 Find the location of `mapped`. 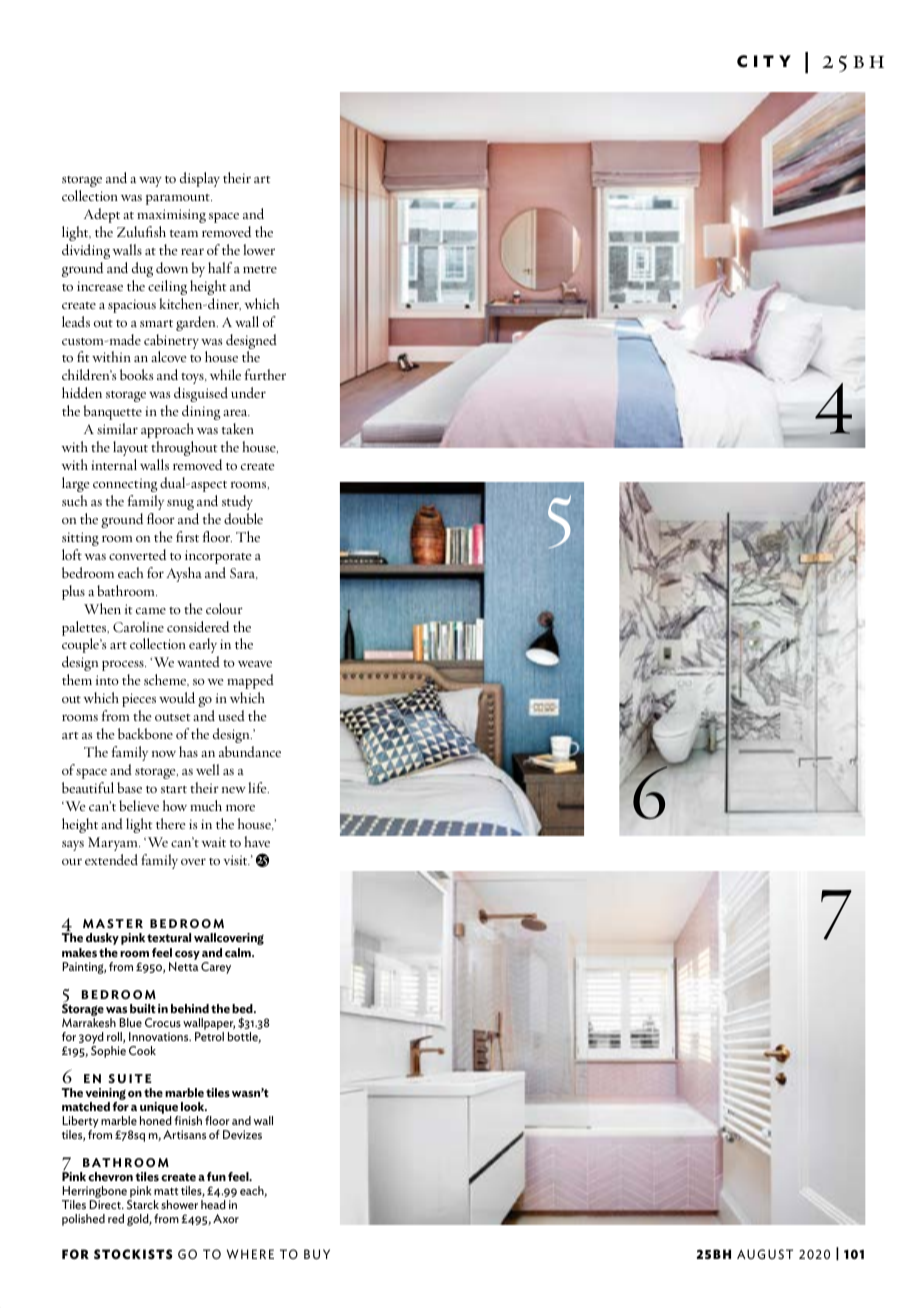

mapped is located at coordinates (250, 681).
